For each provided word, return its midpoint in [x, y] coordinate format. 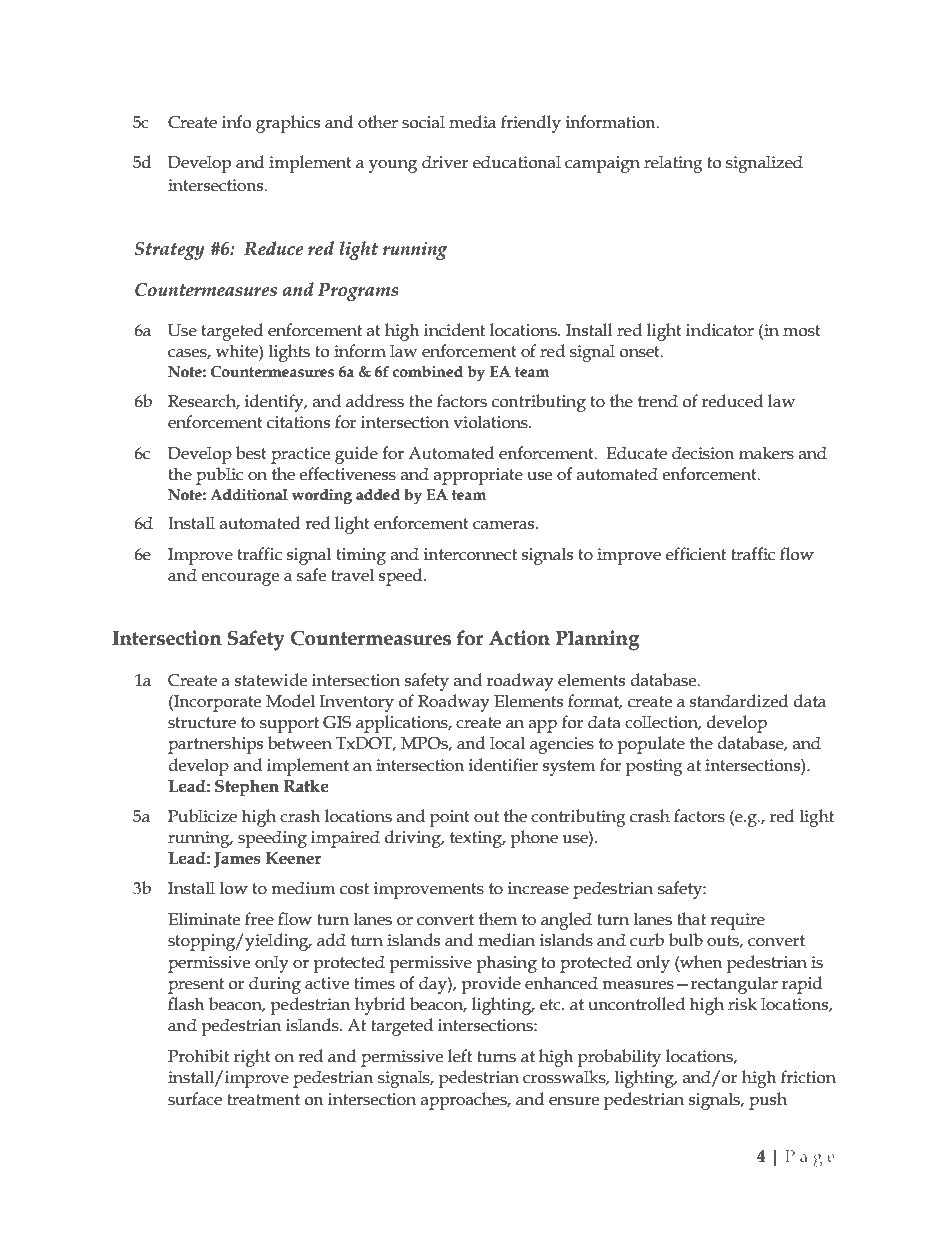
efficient [696, 554]
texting [477, 839]
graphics [288, 124]
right [252, 1058]
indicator [720, 330]
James [237, 860]
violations [491, 422]
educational [517, 162]
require [737, 921]
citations [298, 422]
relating [673, 164]
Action [519, 638]
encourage [240, 579]
